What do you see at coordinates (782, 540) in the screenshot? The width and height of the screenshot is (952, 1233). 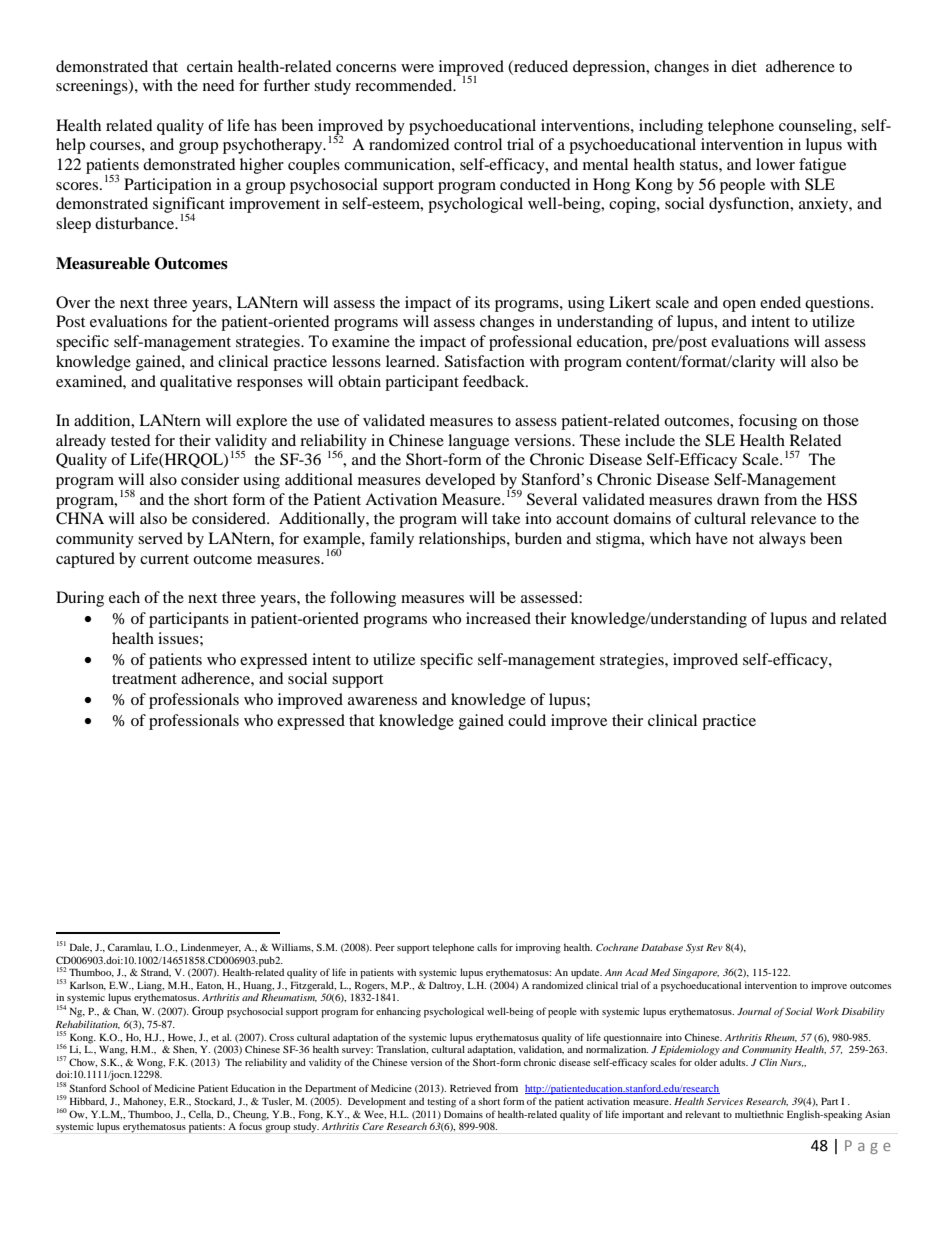 I see `always` at bounding box center [782, 540].
